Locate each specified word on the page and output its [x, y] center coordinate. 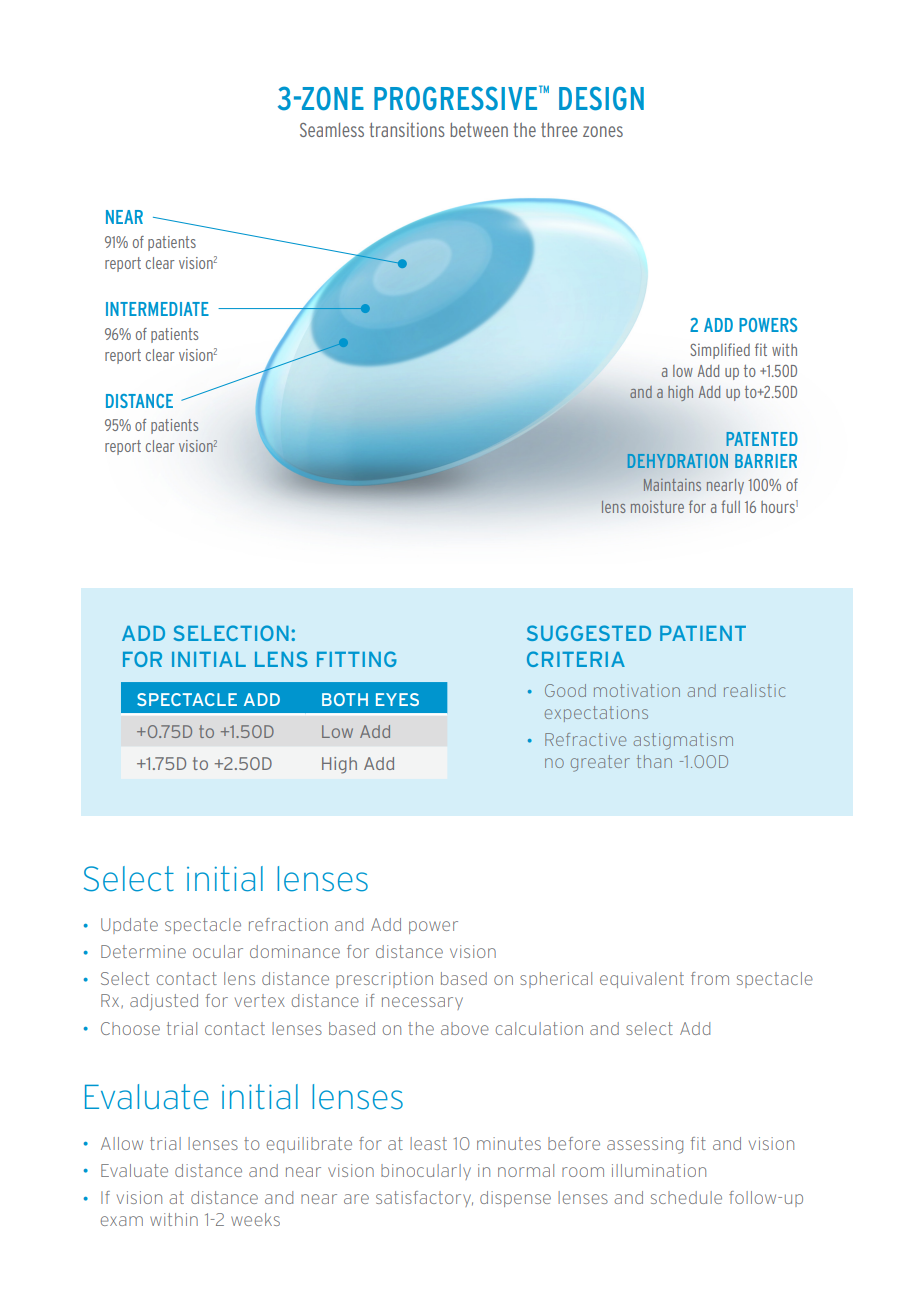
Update [129, 926]
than [654, 761]
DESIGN [601, 98]
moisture [657, 506]
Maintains [672, 484]
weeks [255, 1219]
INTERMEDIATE [157, 309]
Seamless [332, 130]
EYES [397, 699]
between [479, 130]
